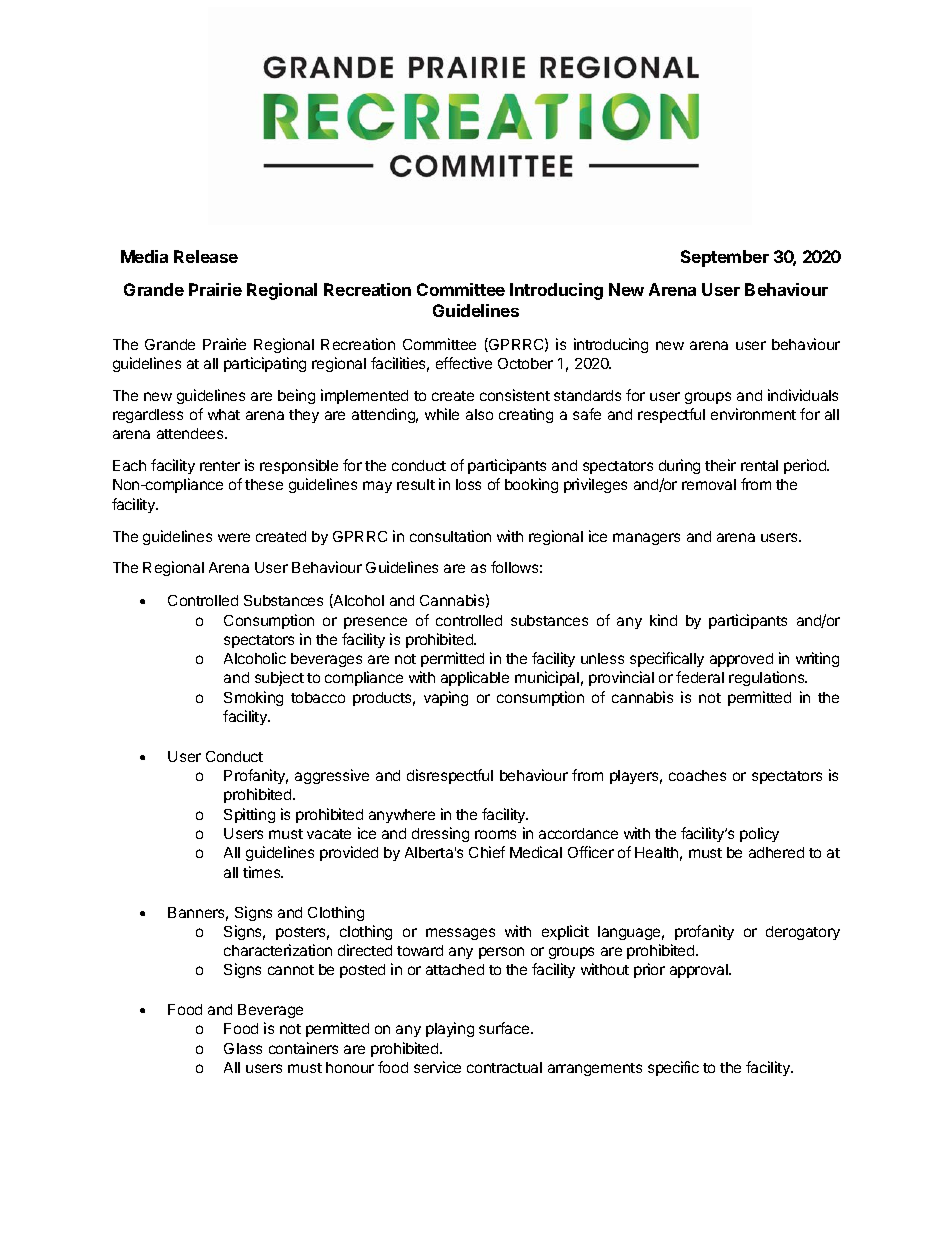 The height and width of the page is (1233, 952). Describe the element at coordinates (741, 660) in the page. I see `approved` at that location.
